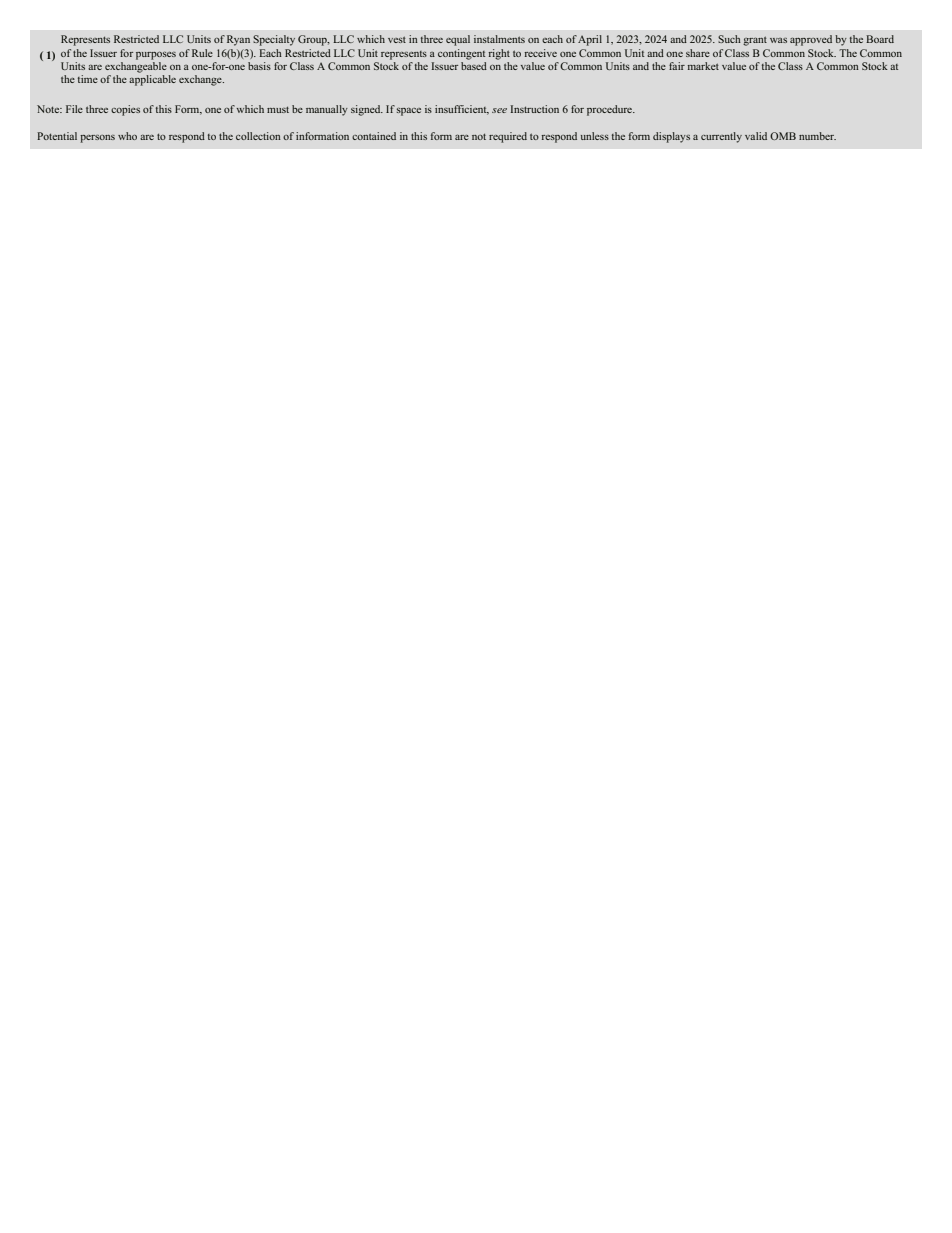  Describe the element at coordinates (783, 136) in the screenshot. I see `OMB` at that location.
